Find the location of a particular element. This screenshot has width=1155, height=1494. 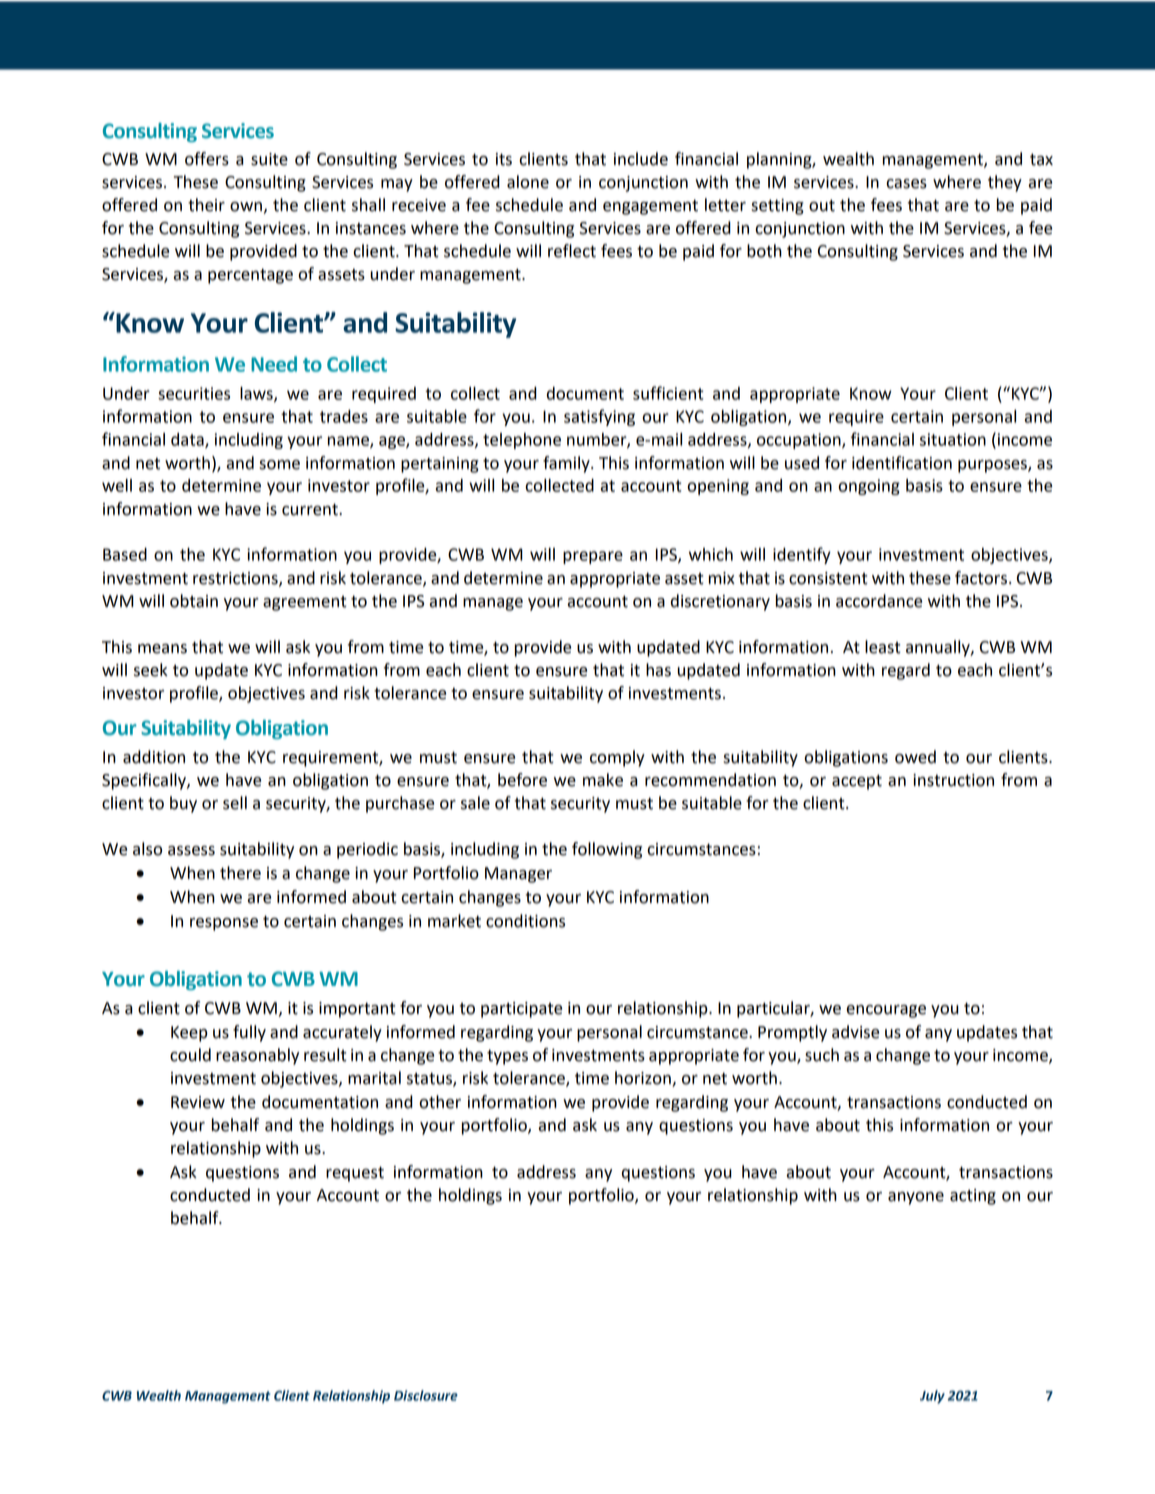

participate is located at coordinates (521, 1010).
